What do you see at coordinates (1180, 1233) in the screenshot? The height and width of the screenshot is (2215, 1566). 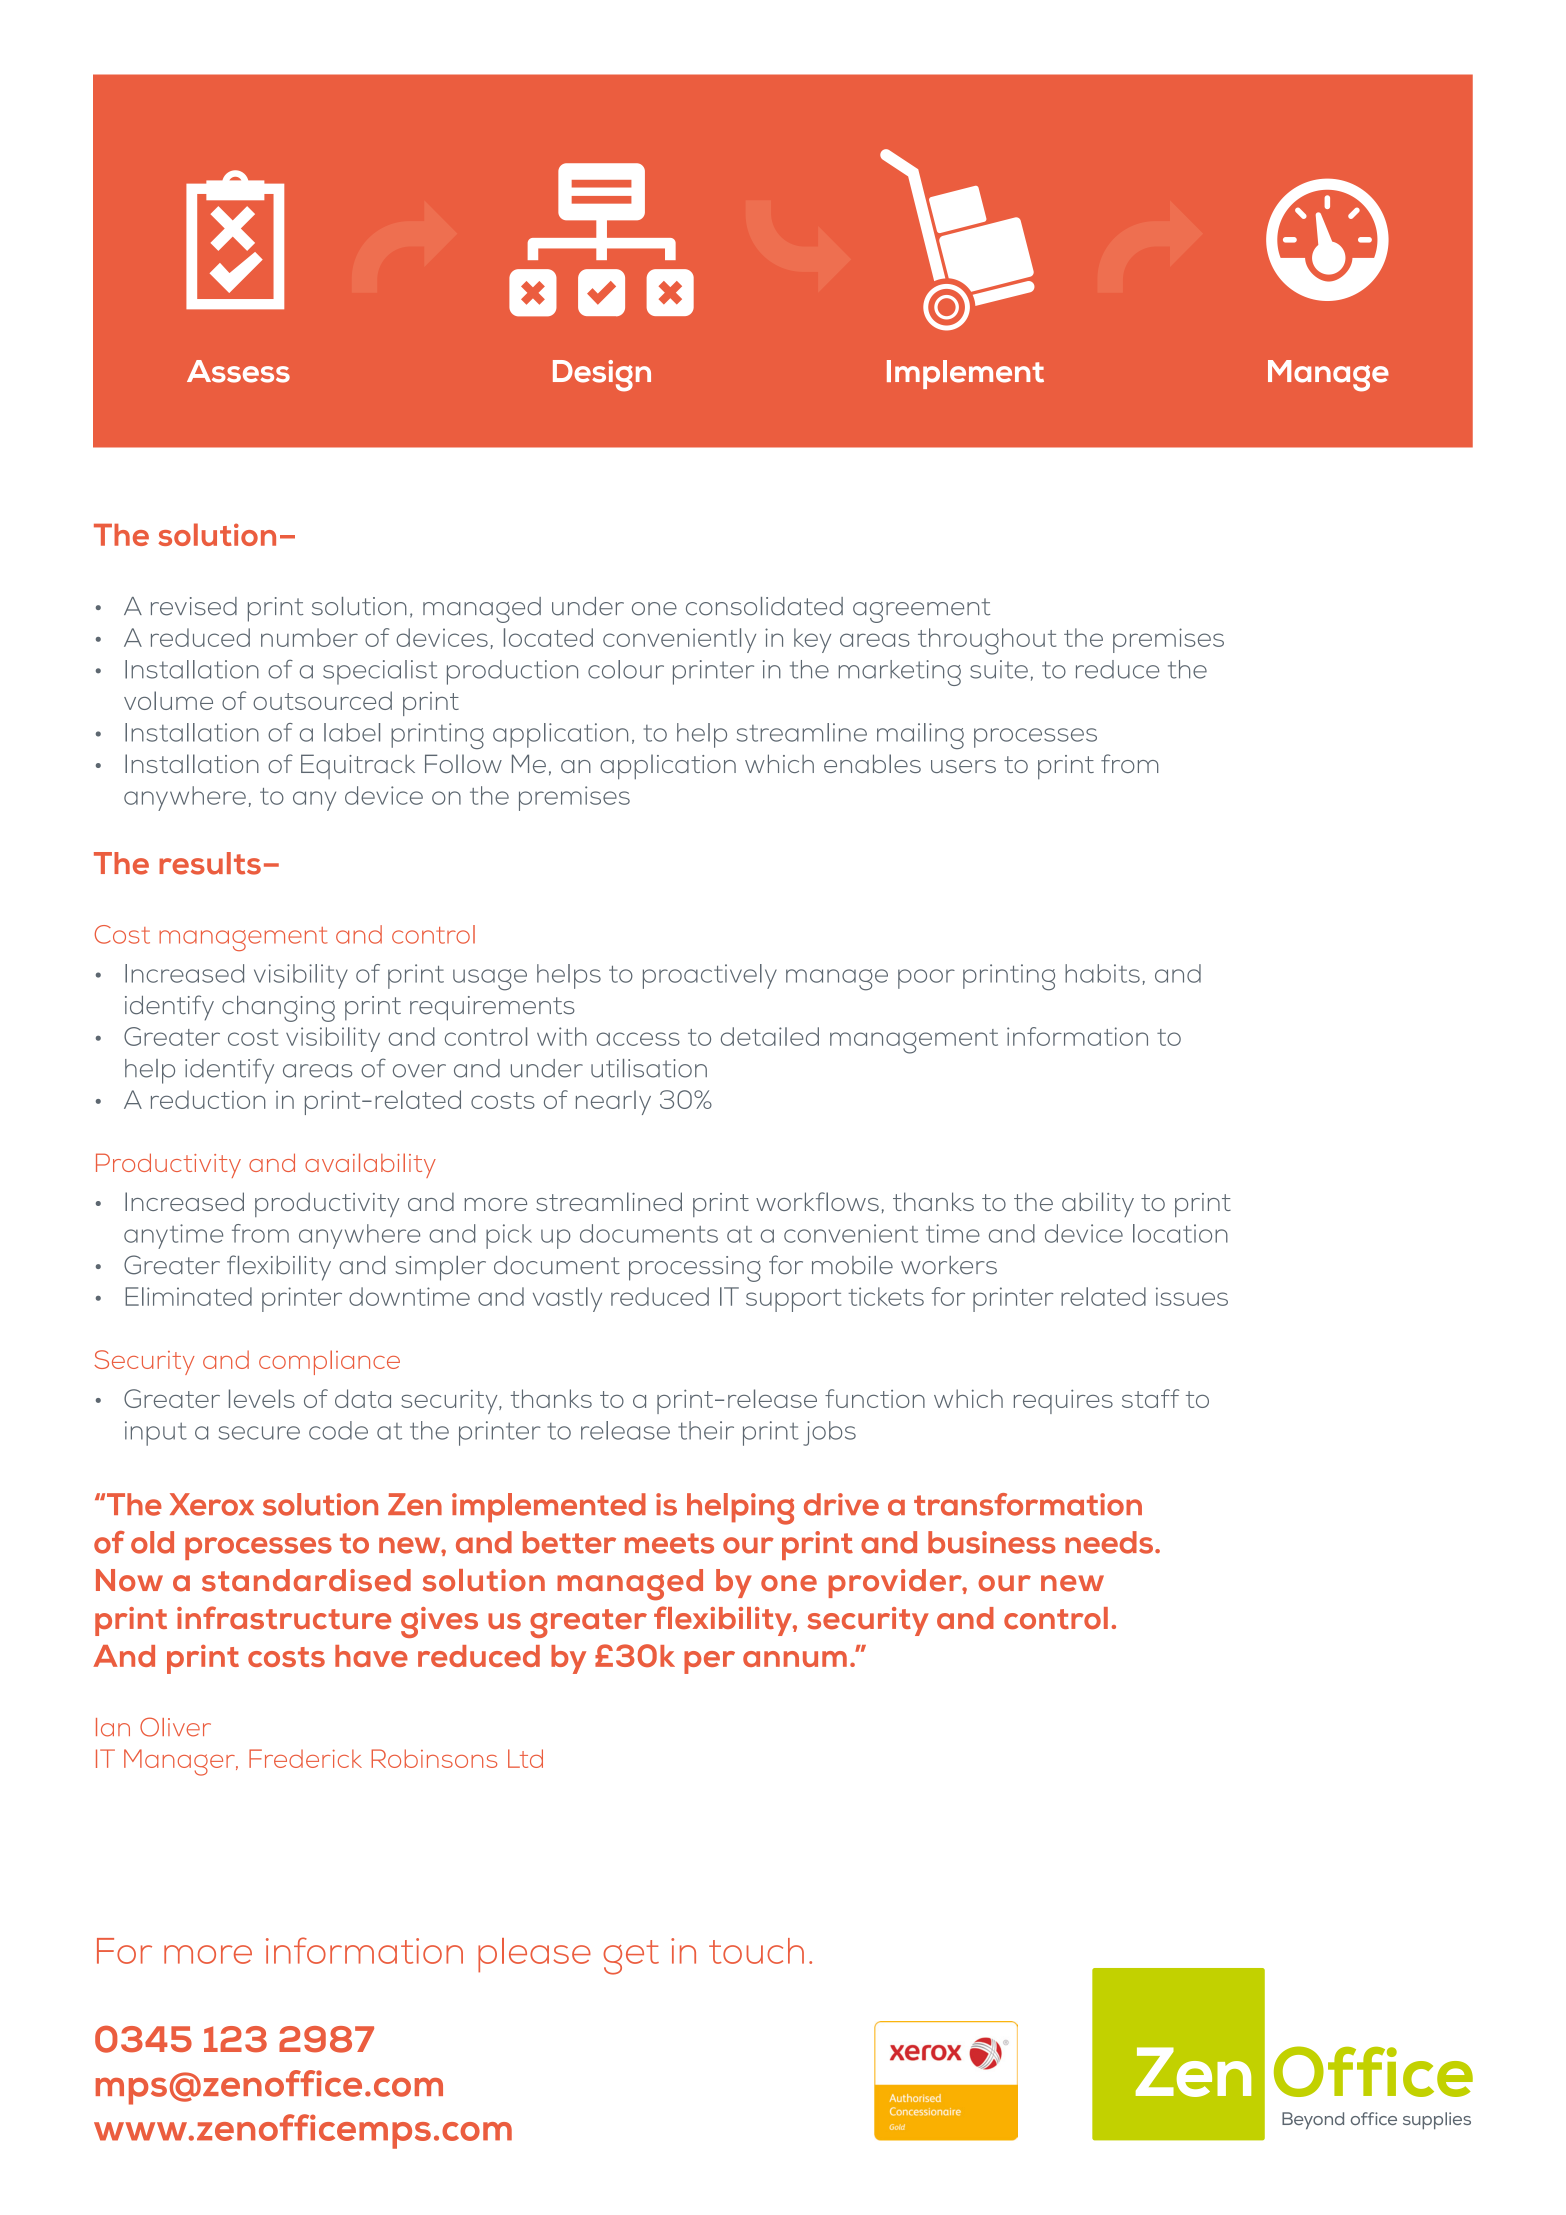 I see `location` at bounding box center [1180, 1233].
